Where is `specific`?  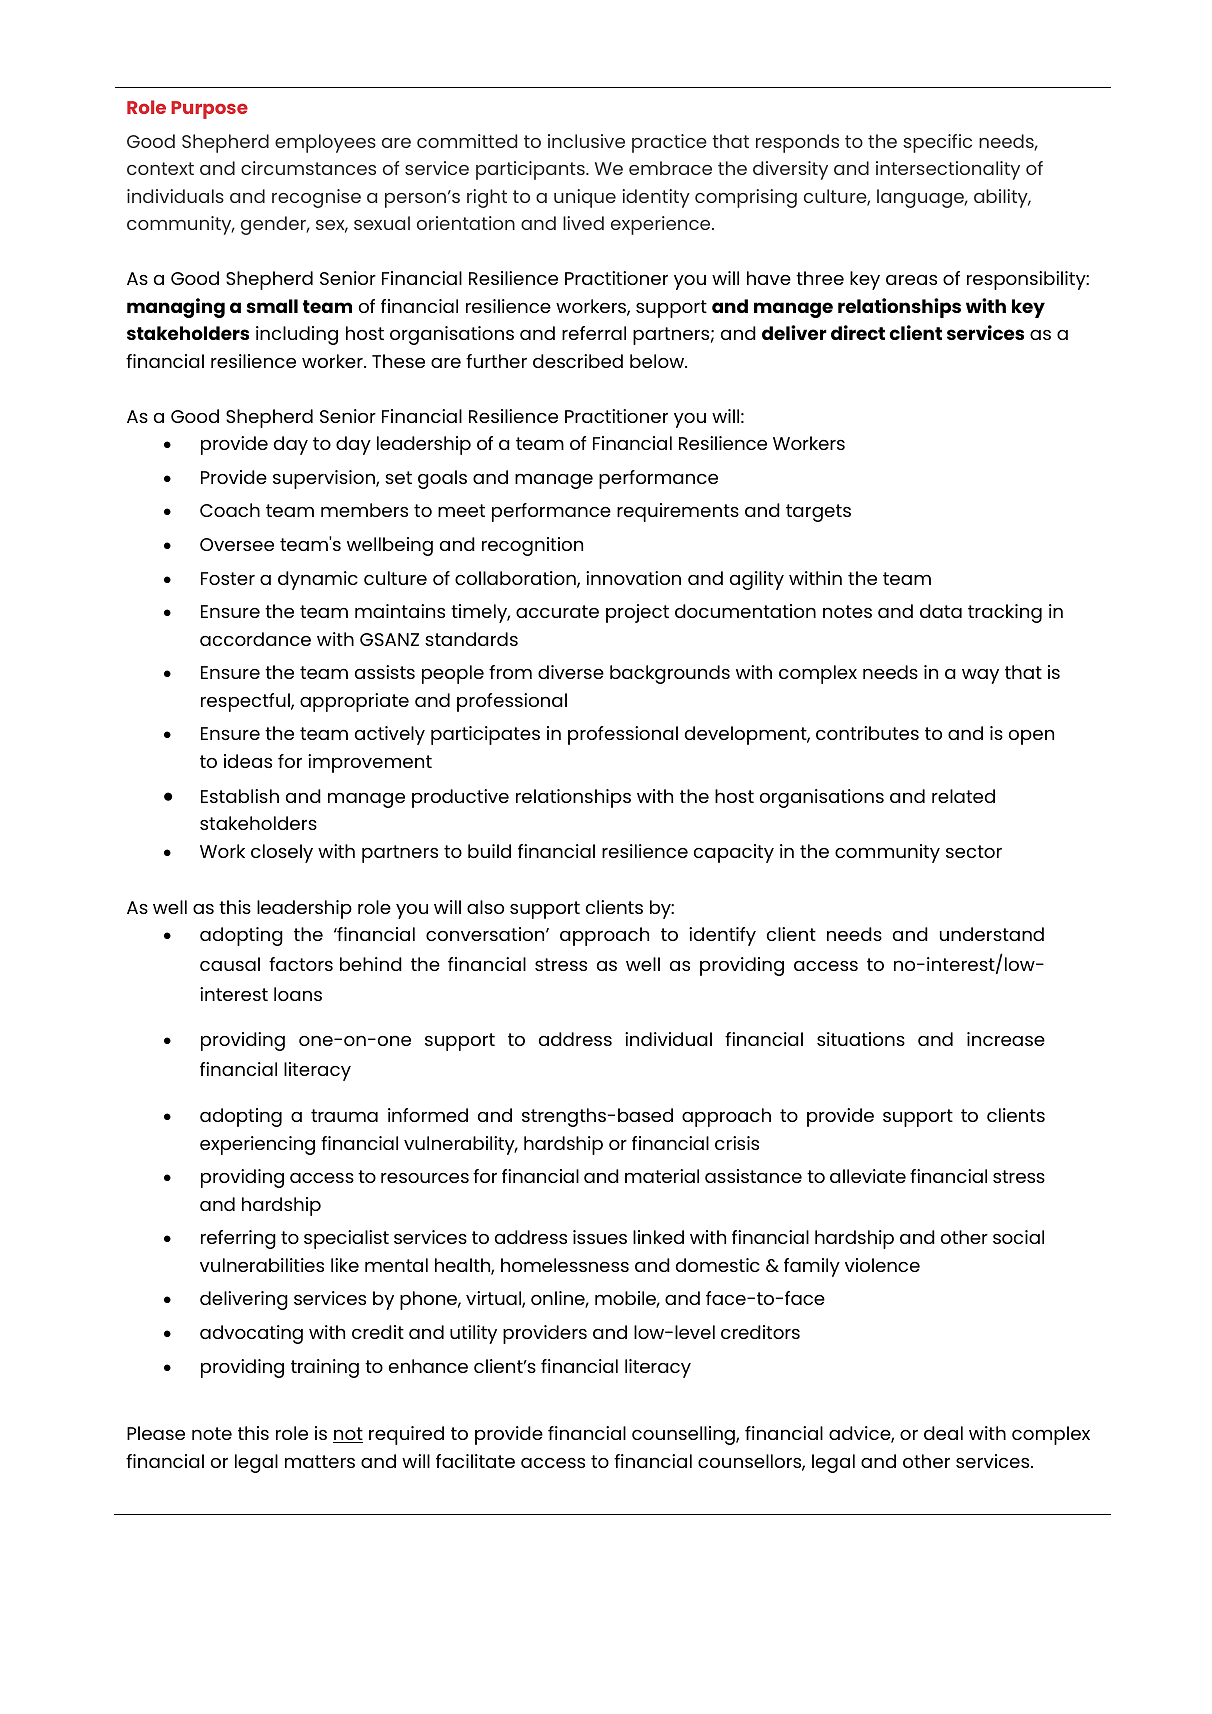 specific is located at coordinates (937, 143).
